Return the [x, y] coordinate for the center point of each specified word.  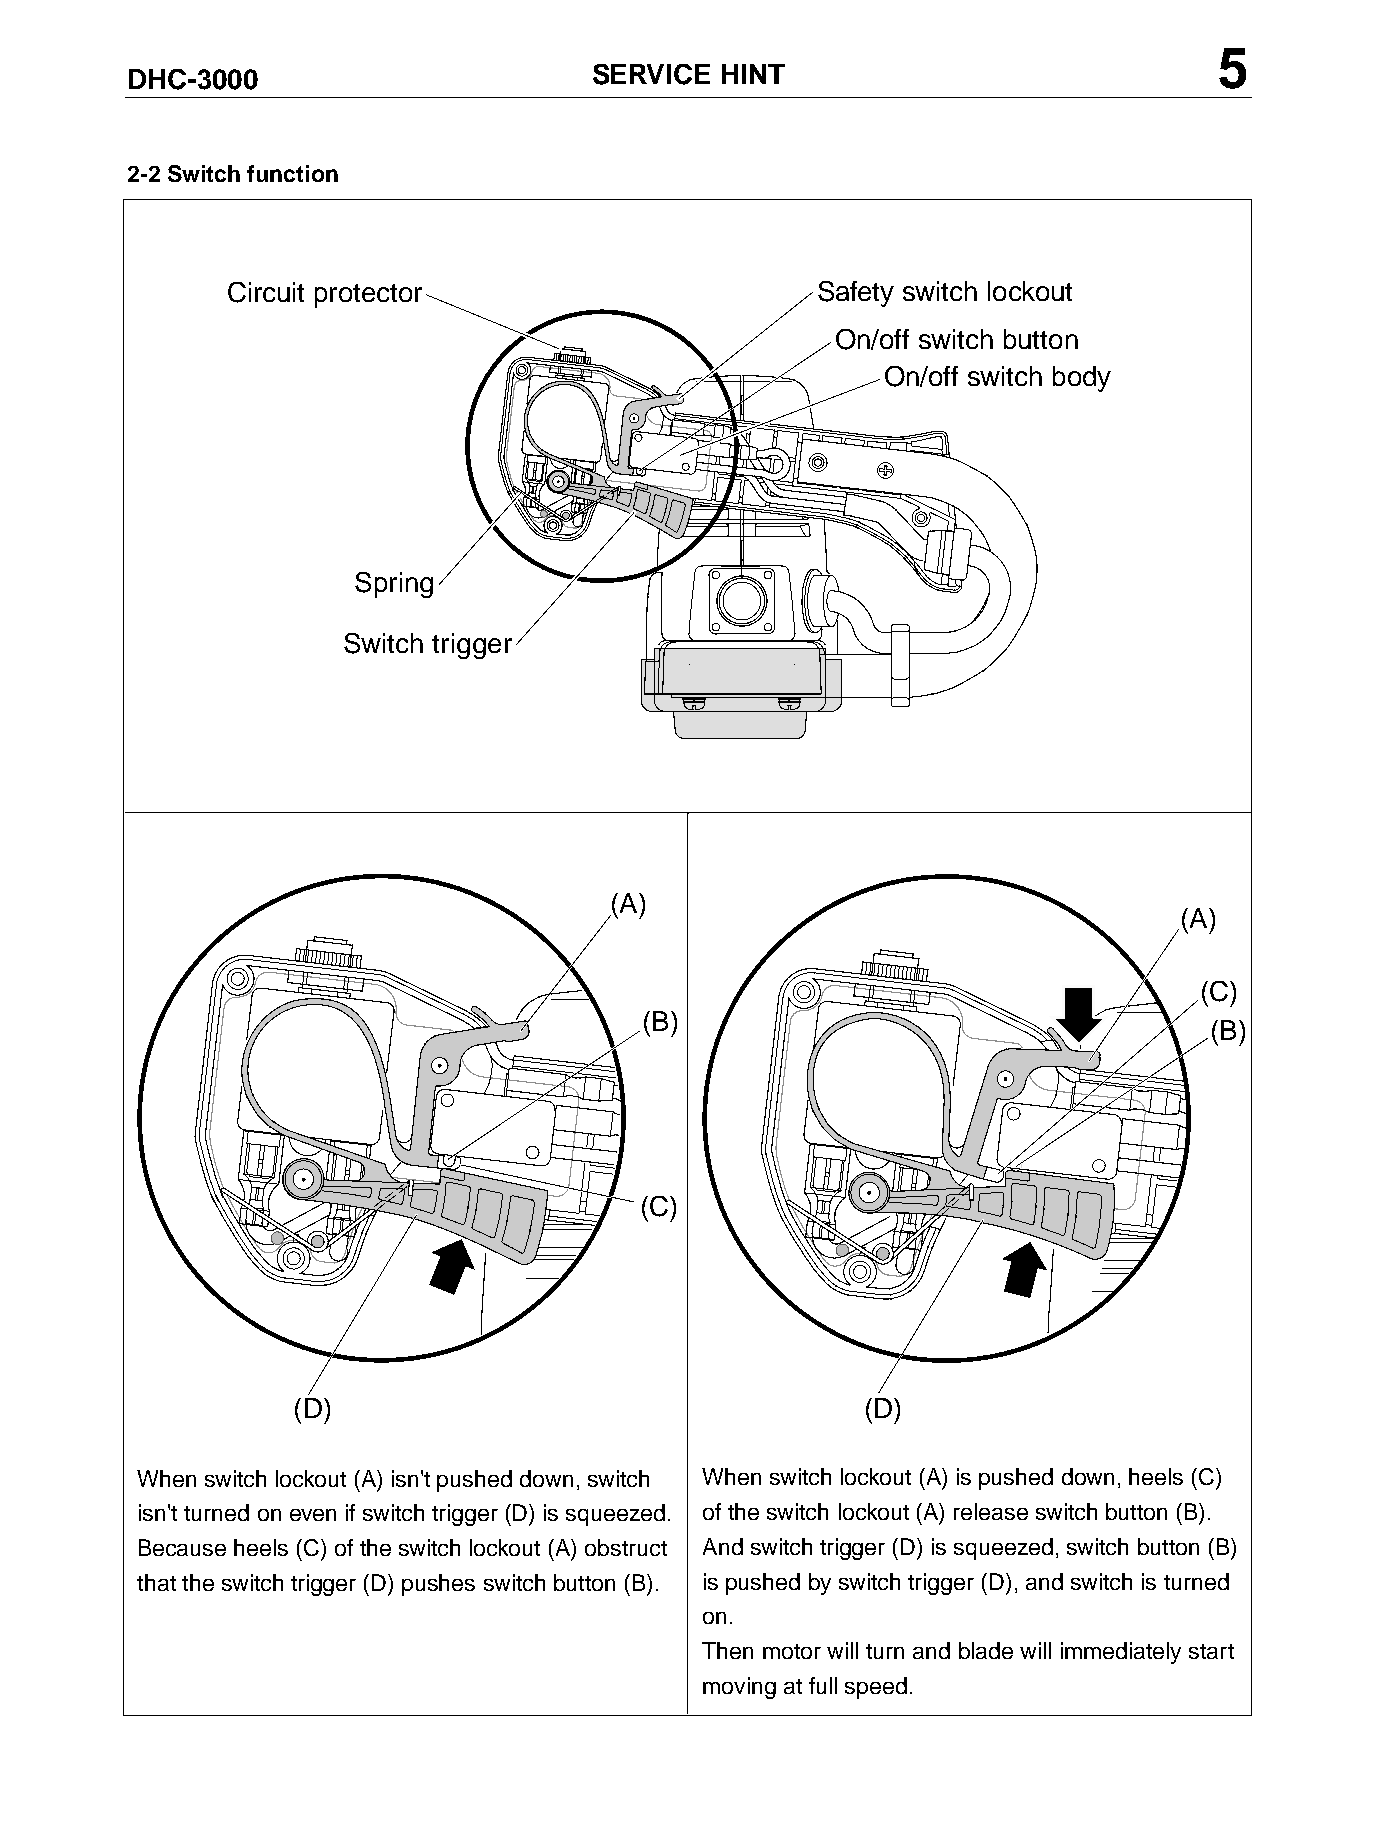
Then [727, 1650]
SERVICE [651, 74]
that [156, 1582]
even [313, 1515]
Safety [856, 294]
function [292, 173]
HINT [753, 74]
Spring [394, 585]
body [1082, 379]
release [991, 1511]
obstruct [626, 1547]
